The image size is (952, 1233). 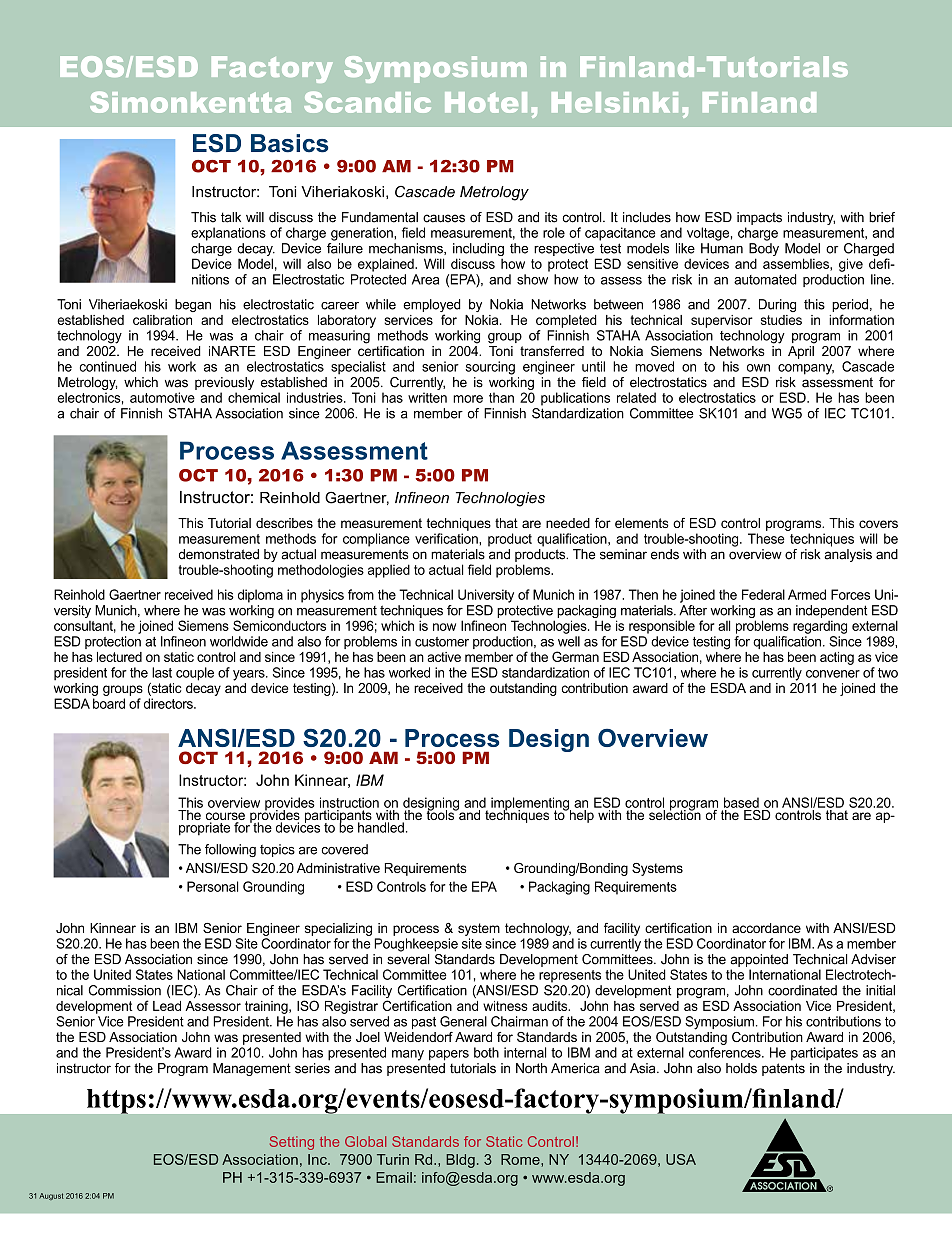 What do you see at coordinates (444, 657) in the page?
I see `active` at bounding box center [444, 657].
